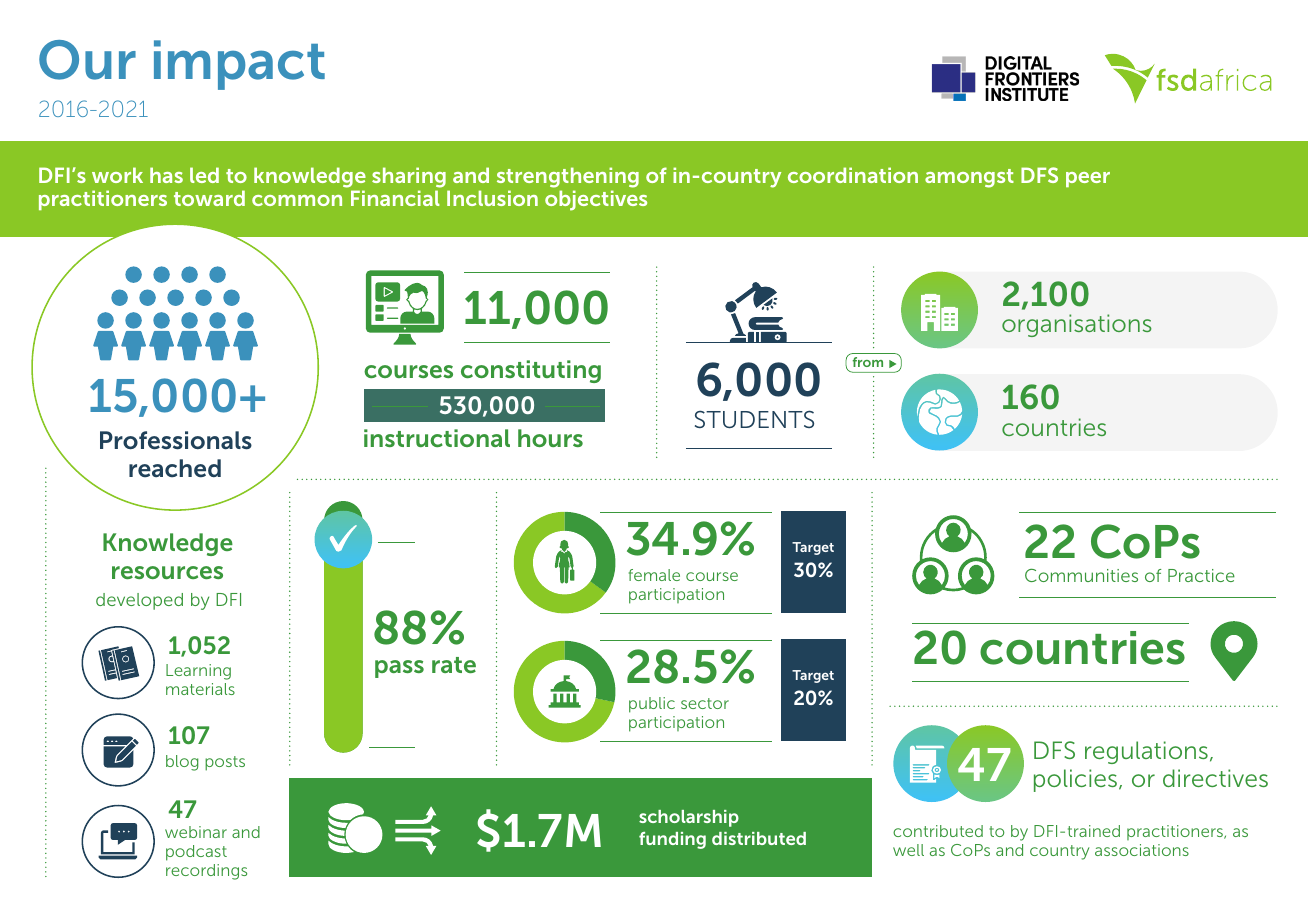 The height and width of the document is (924, 1308). I want to click on Communities, so click(1081, 575).
